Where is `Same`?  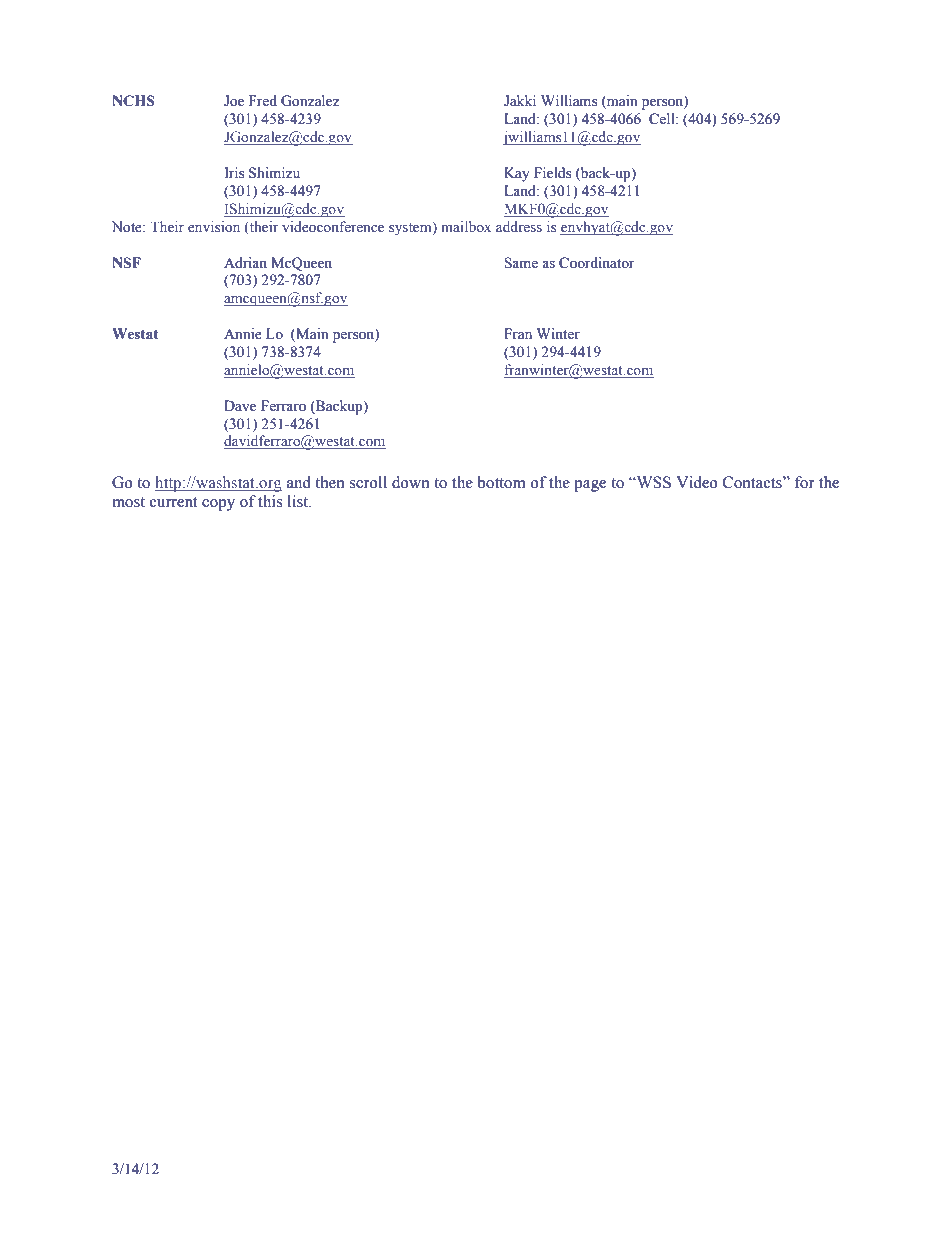
Same is located at coordinates (521, 263).
